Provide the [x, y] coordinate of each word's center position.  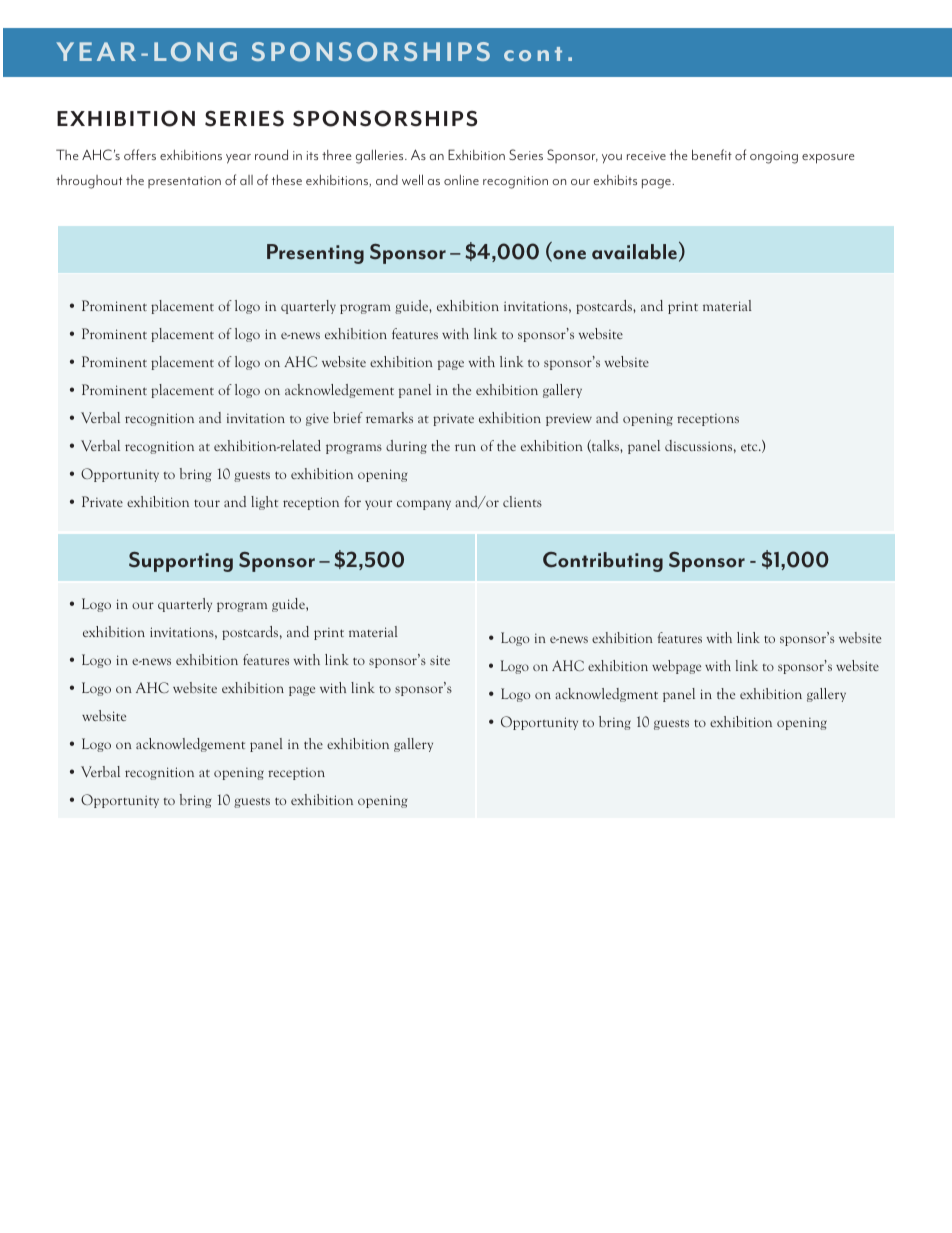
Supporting [181, 562]
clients [522, 501]
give [317, 419]
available [634, 252]
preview [569, 419]
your [378, 505]
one [568, 256]
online [461, 180]
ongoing [774, 157]
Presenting [315, 254]
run [465, 447]
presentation [184, 182]
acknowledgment [606, 695]
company [424, 505]
